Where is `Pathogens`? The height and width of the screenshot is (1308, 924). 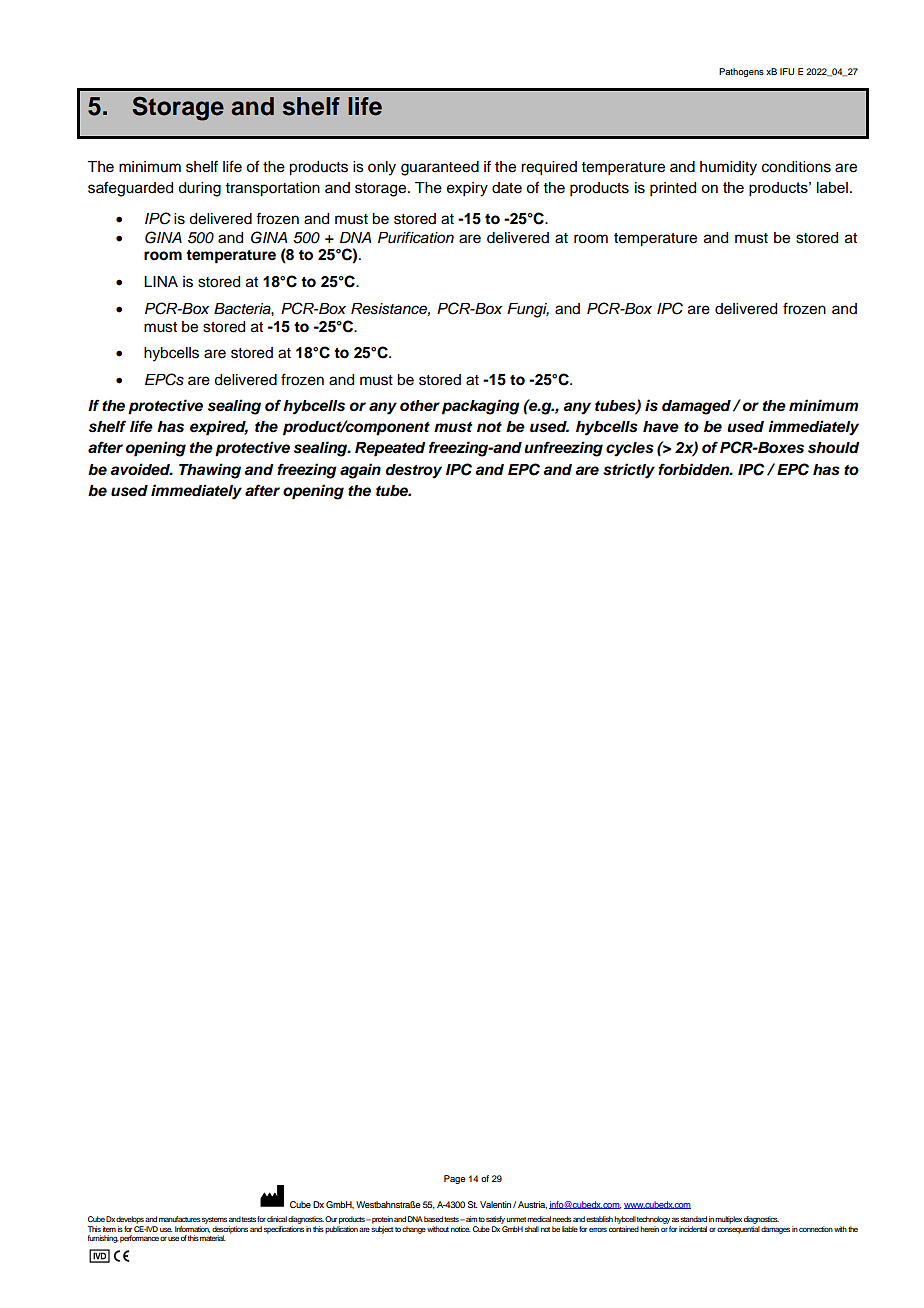 Pathogens is located at coordinates (741, 72).
